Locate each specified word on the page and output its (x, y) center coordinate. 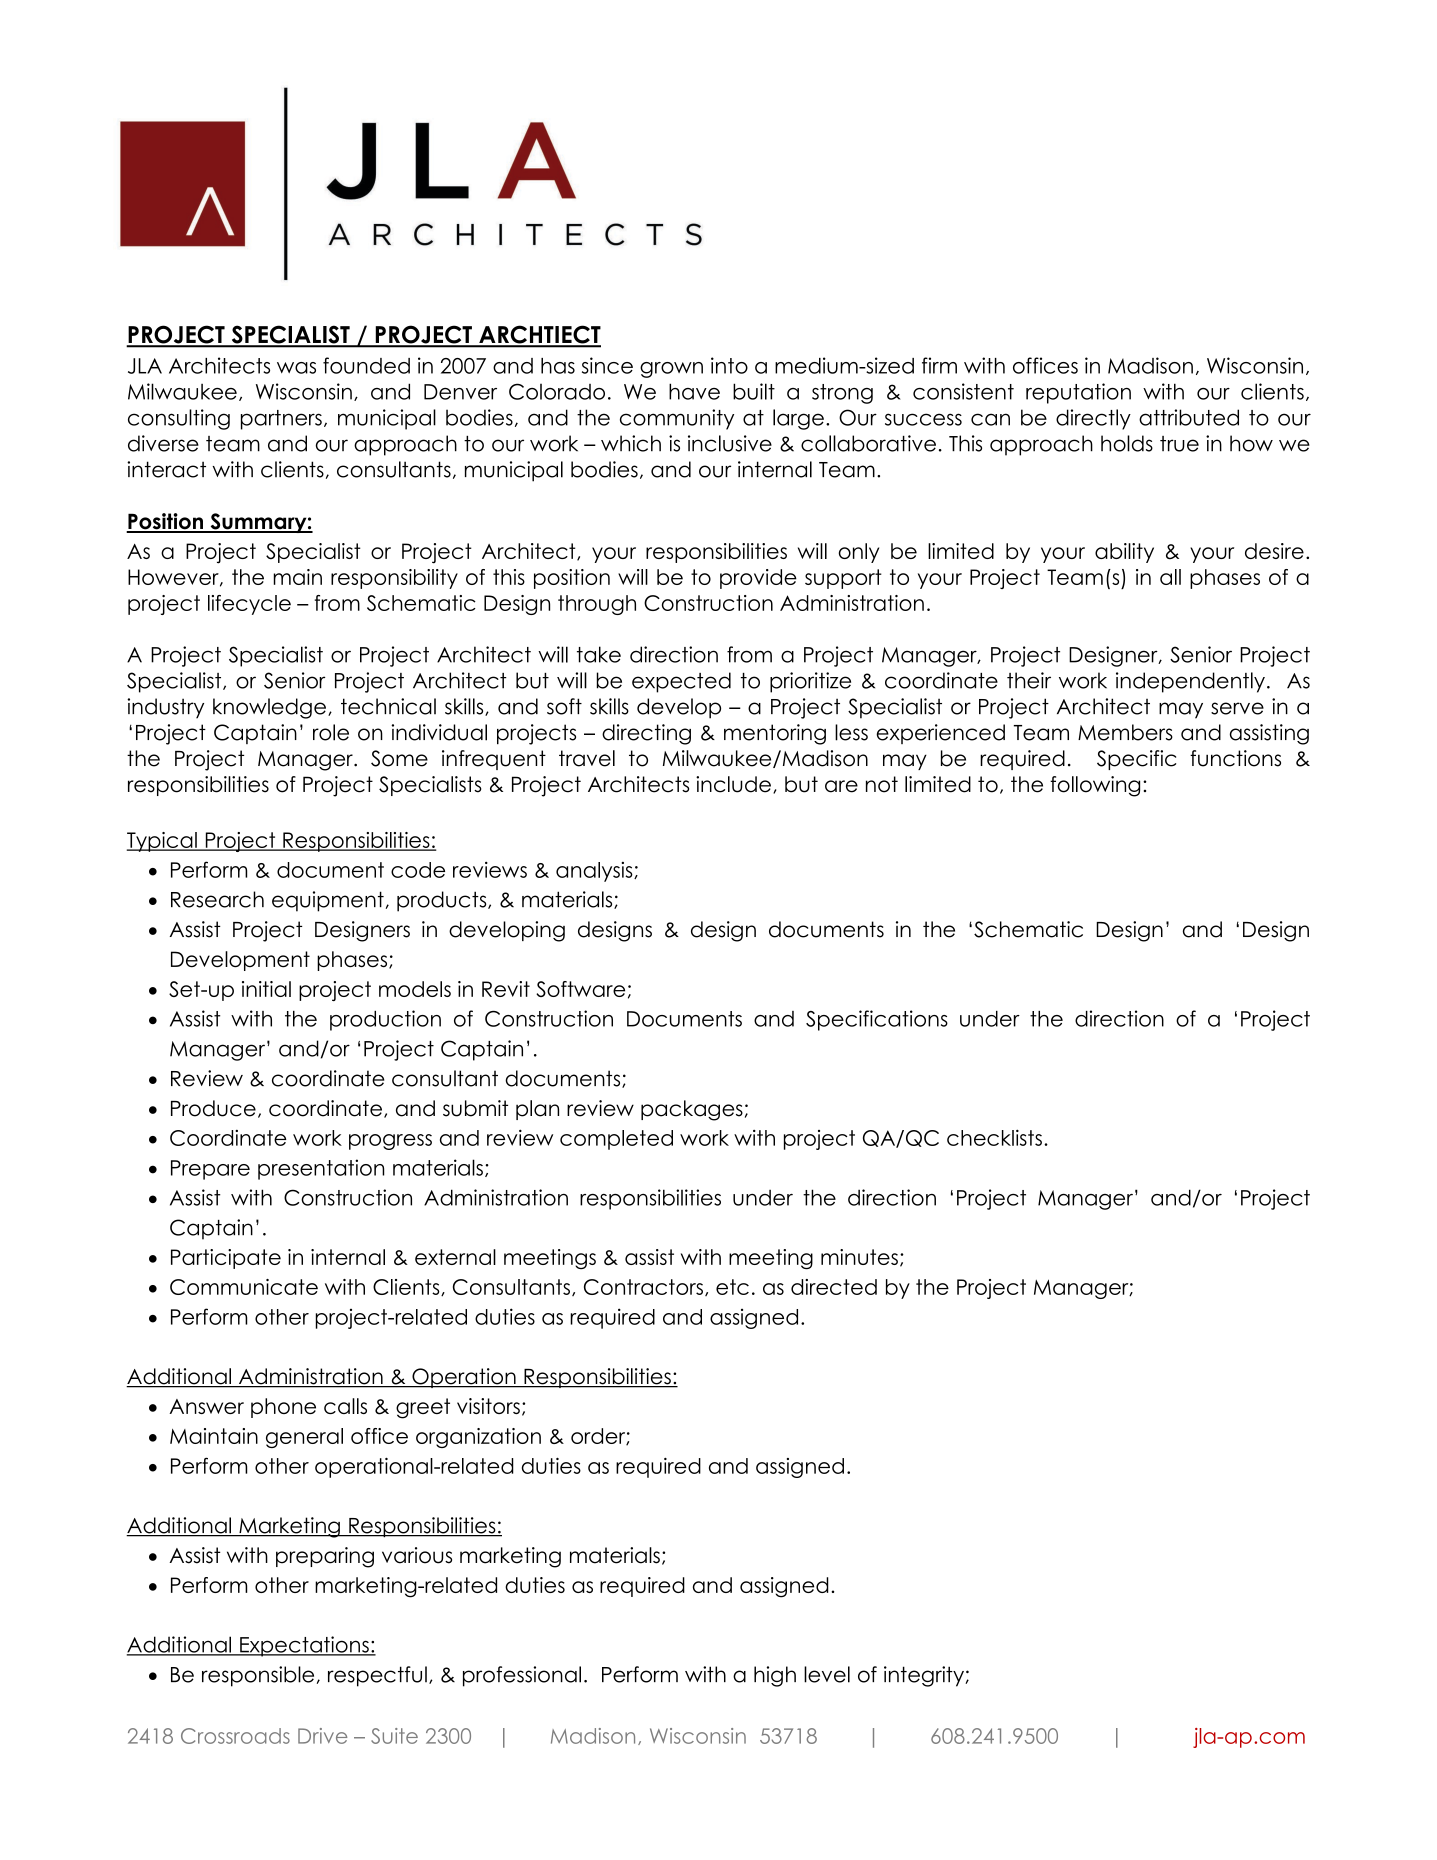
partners (281, 420)
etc (732, 1287)
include (733, 784)
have (694, 391)
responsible (258, 1676)
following (1095, 786)
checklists (994, 1137)
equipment (328, 901)
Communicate (244, 1287)
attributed (1189, 417)
